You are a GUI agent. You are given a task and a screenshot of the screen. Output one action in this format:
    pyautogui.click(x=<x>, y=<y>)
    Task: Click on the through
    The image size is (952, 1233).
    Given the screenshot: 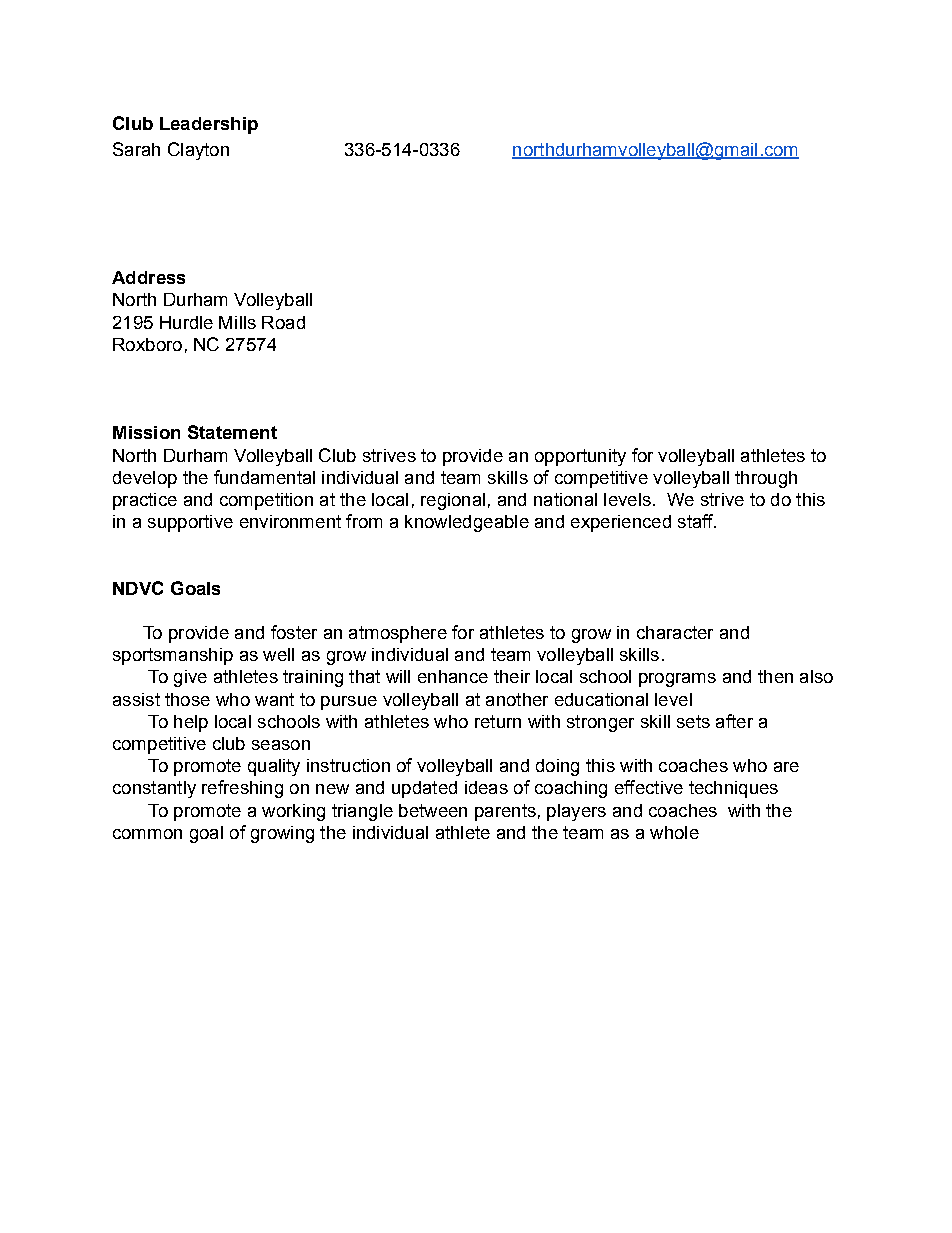 What is the action you would take?
    pyautogui.click(x=766, y=479)
